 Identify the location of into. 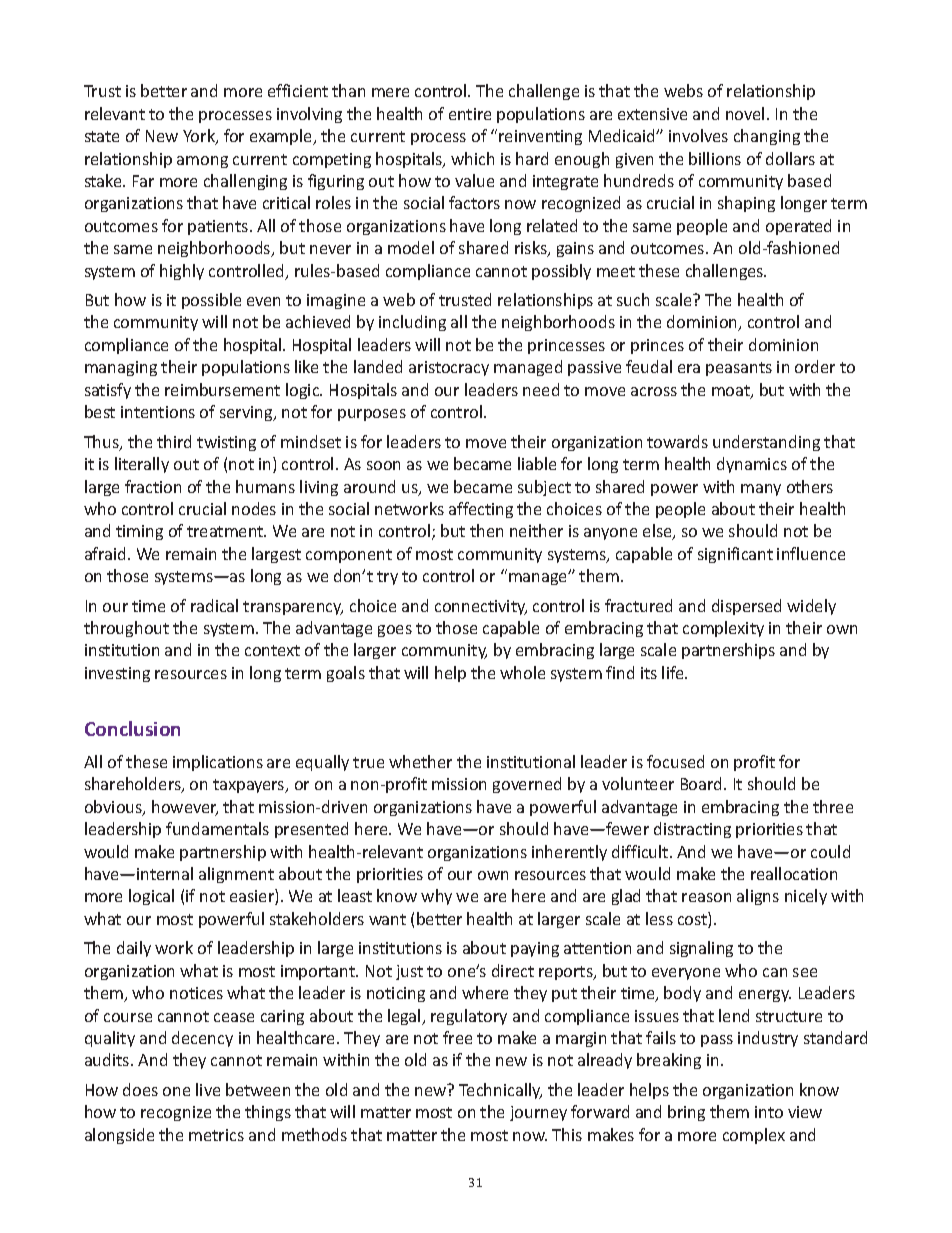
(769, 1112).
